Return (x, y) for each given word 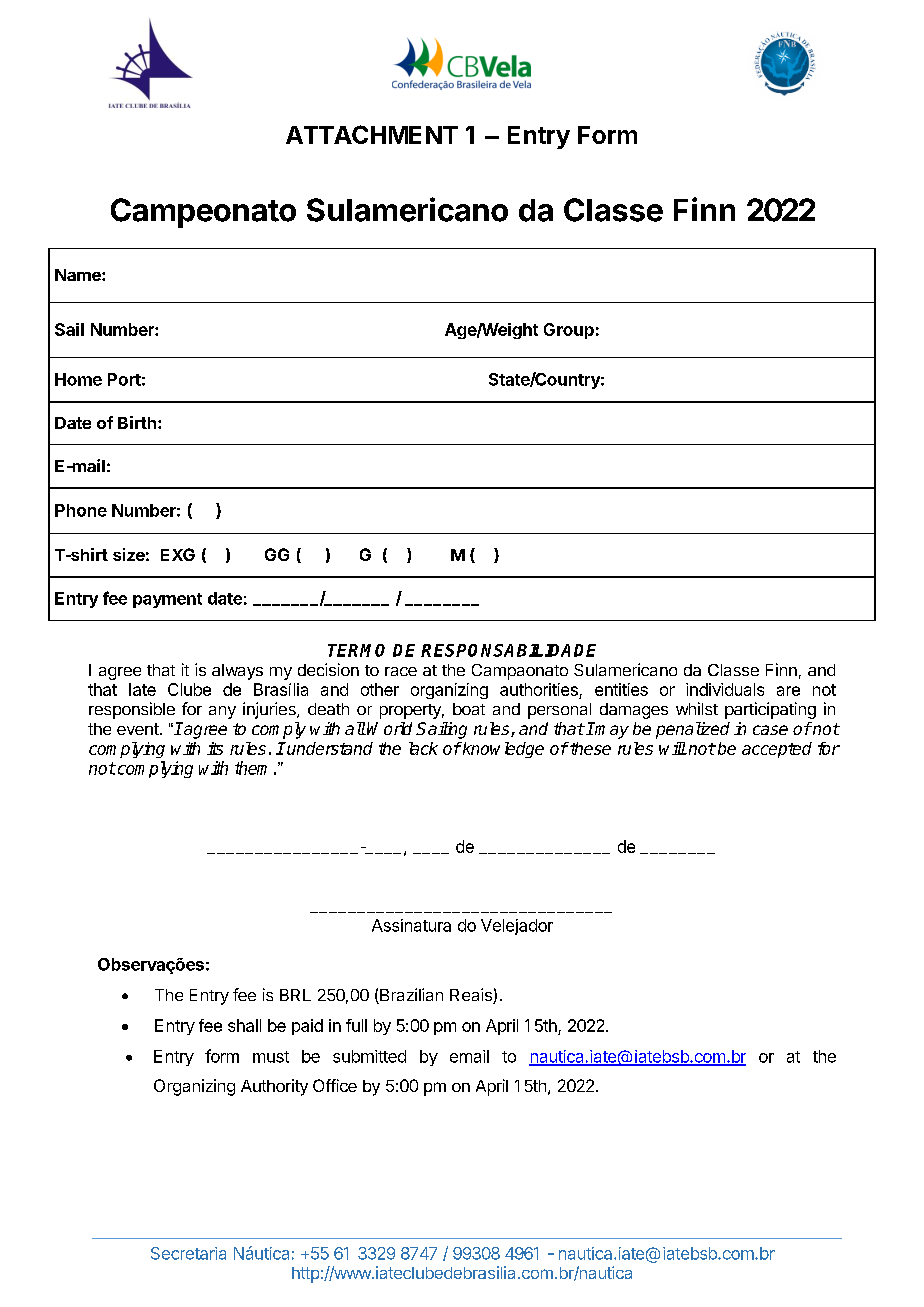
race (401, 671)
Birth (137, 422)
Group (569, 331)
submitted (369, 1056)
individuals (725, 689)
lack (423, 748)
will (672, 748)
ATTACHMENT (372, 134)
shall (244, 1025)
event (138, 729)
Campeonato (203, 213)
